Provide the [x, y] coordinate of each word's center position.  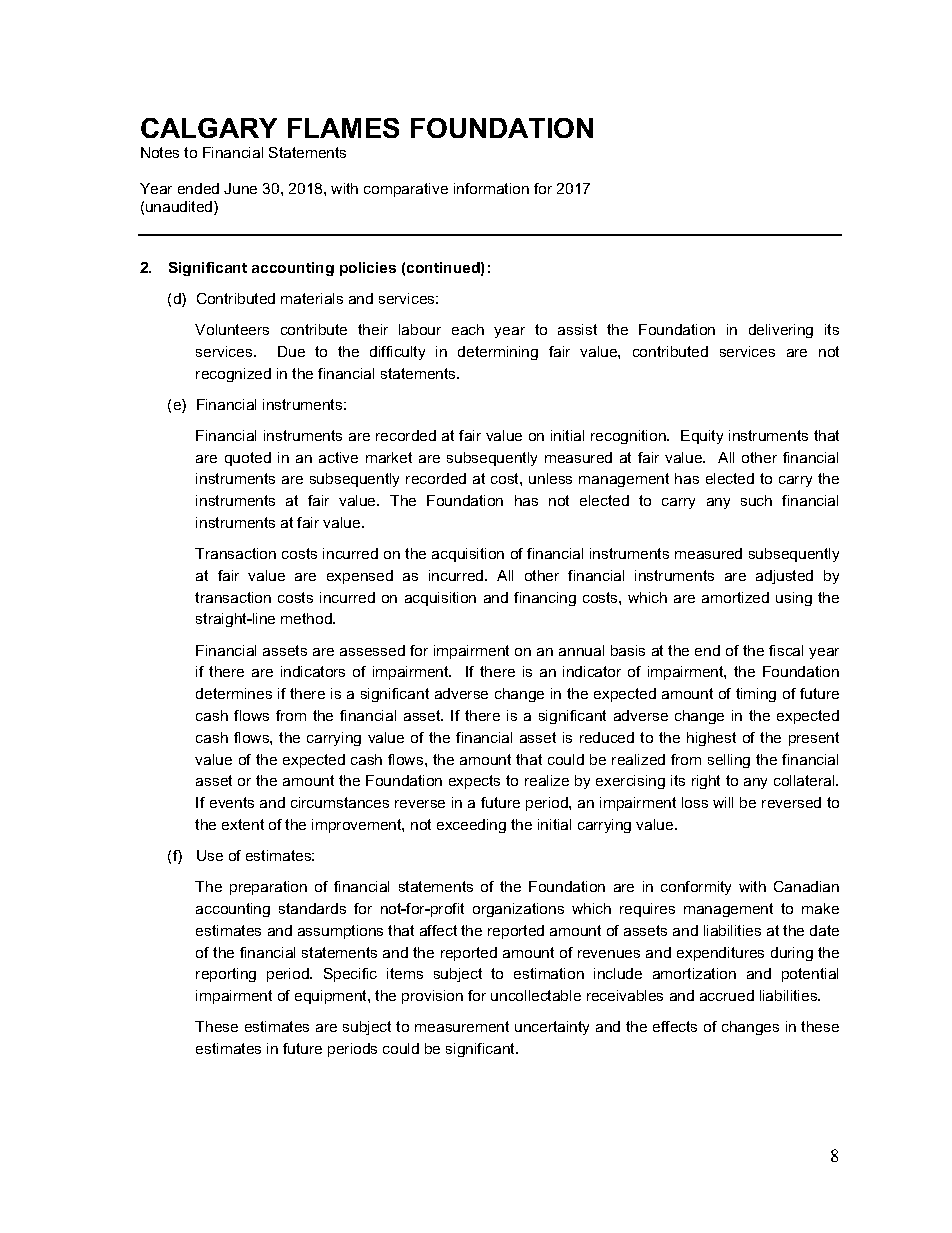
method [307, 618]
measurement [462, 1026]
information [491, 188]
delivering [781, 331]
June [240, 188]
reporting [226, 975]
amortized [735, 597]
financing [545, 599]
